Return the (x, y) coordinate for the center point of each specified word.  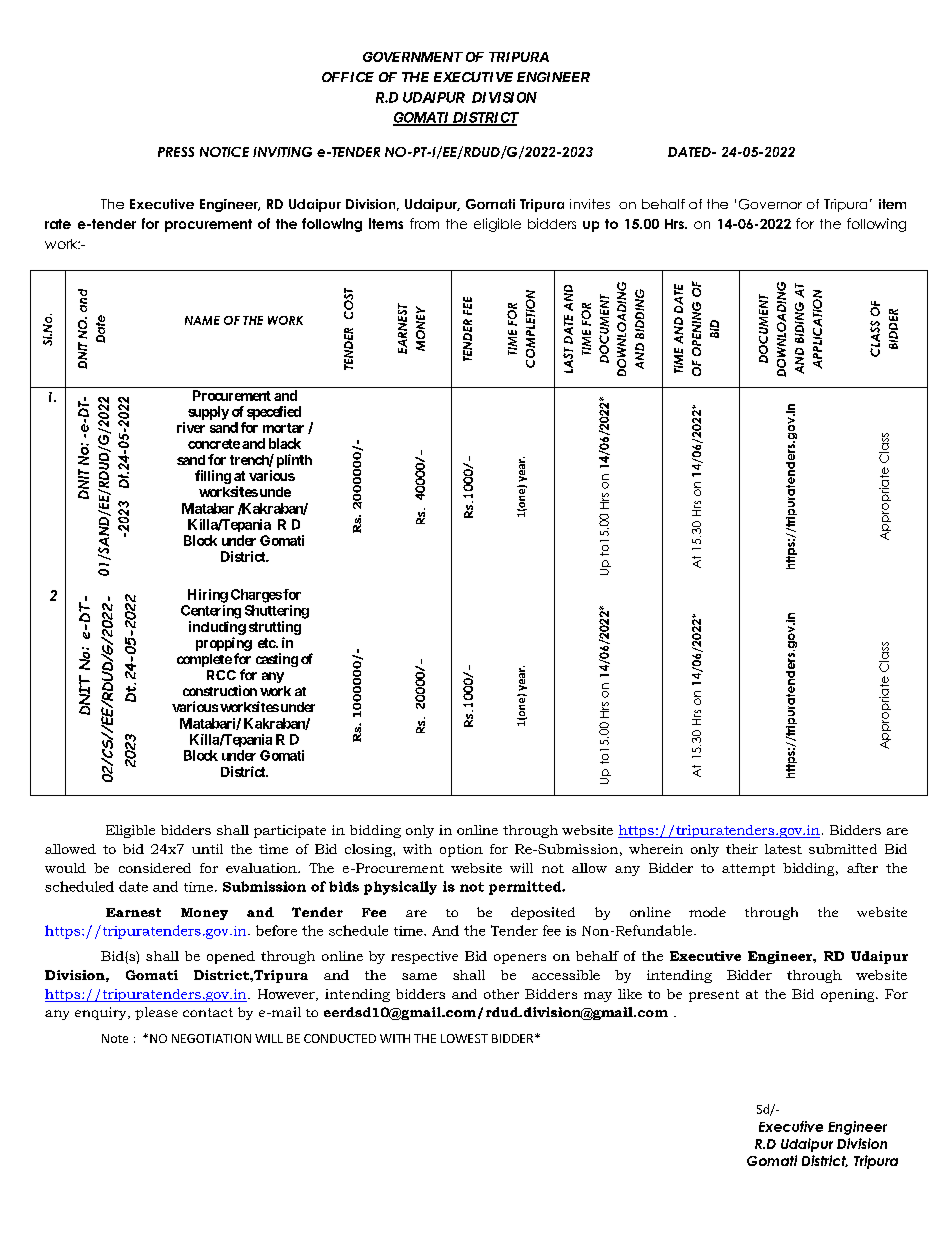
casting (277, 660)
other (501, 994)
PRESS (176, 152)
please (156, 1013)
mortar (283, 428)
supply (208, 413)
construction (220, 690)
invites (590, 204)
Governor (770, 204)
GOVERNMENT (413, 57)
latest (783, 849)
